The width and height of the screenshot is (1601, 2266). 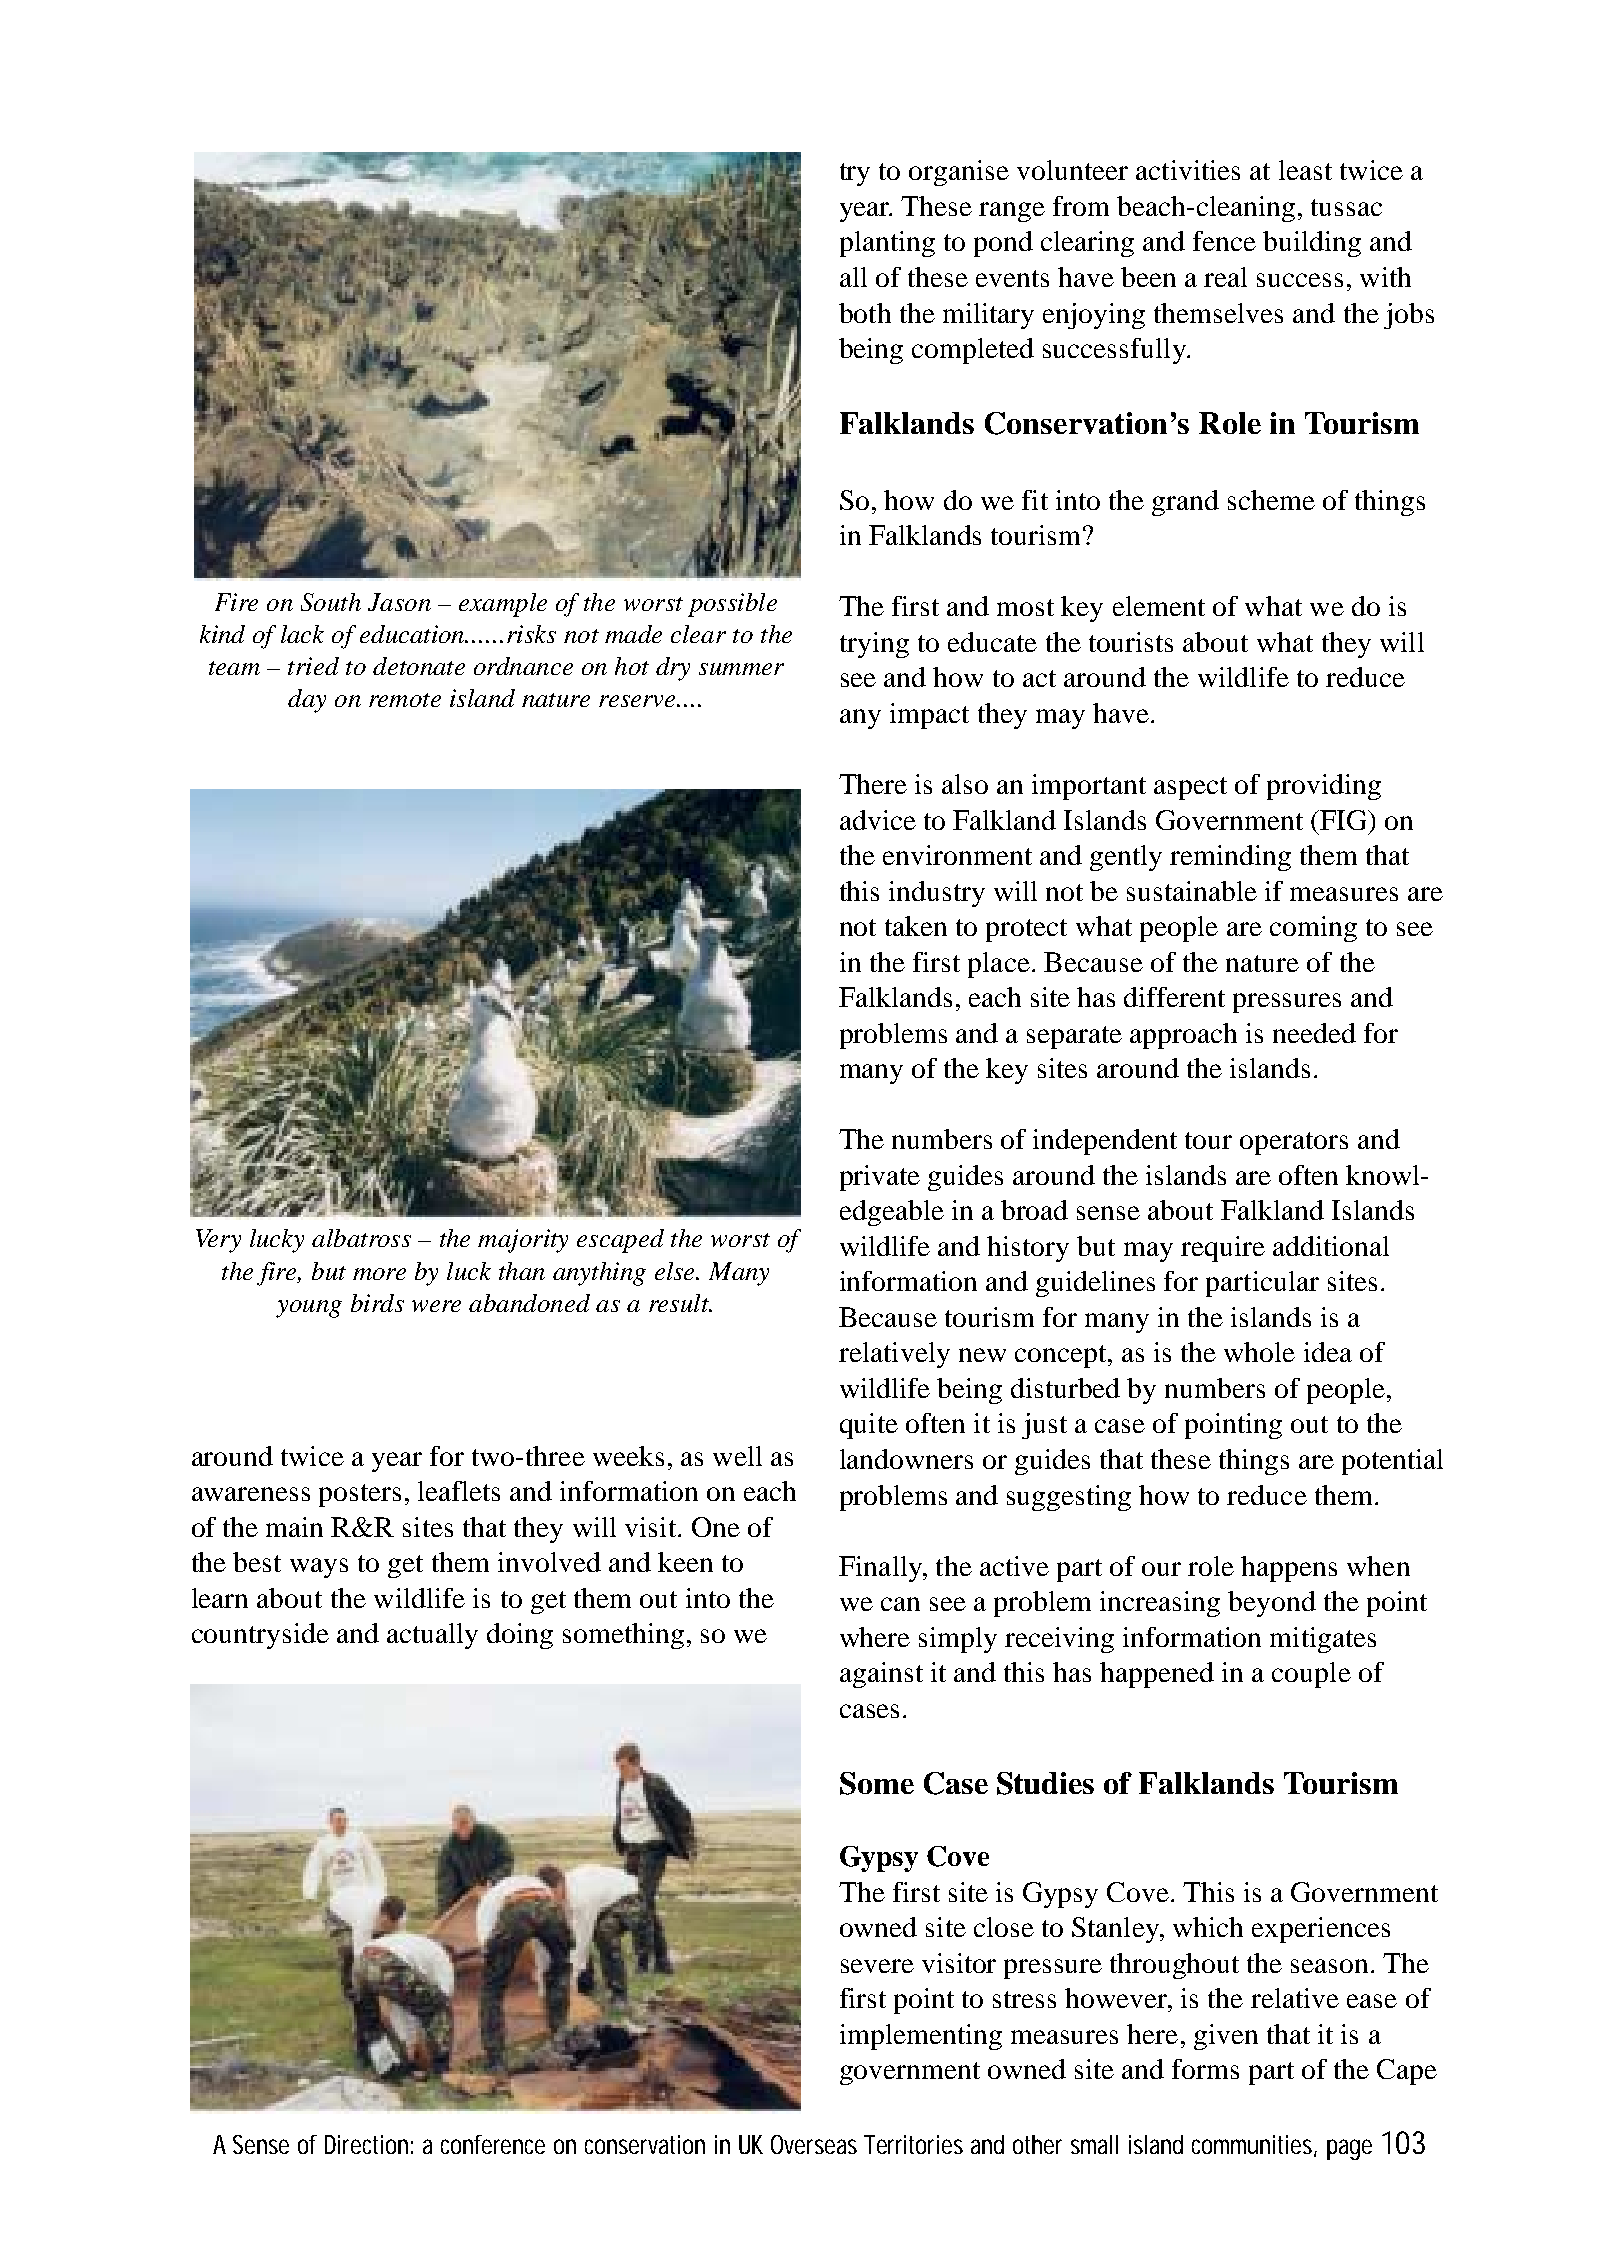 What do you see at coordinates (814, 2144) in the screenshot?
I see `Overseas` at bounding box center [814, 2144].
